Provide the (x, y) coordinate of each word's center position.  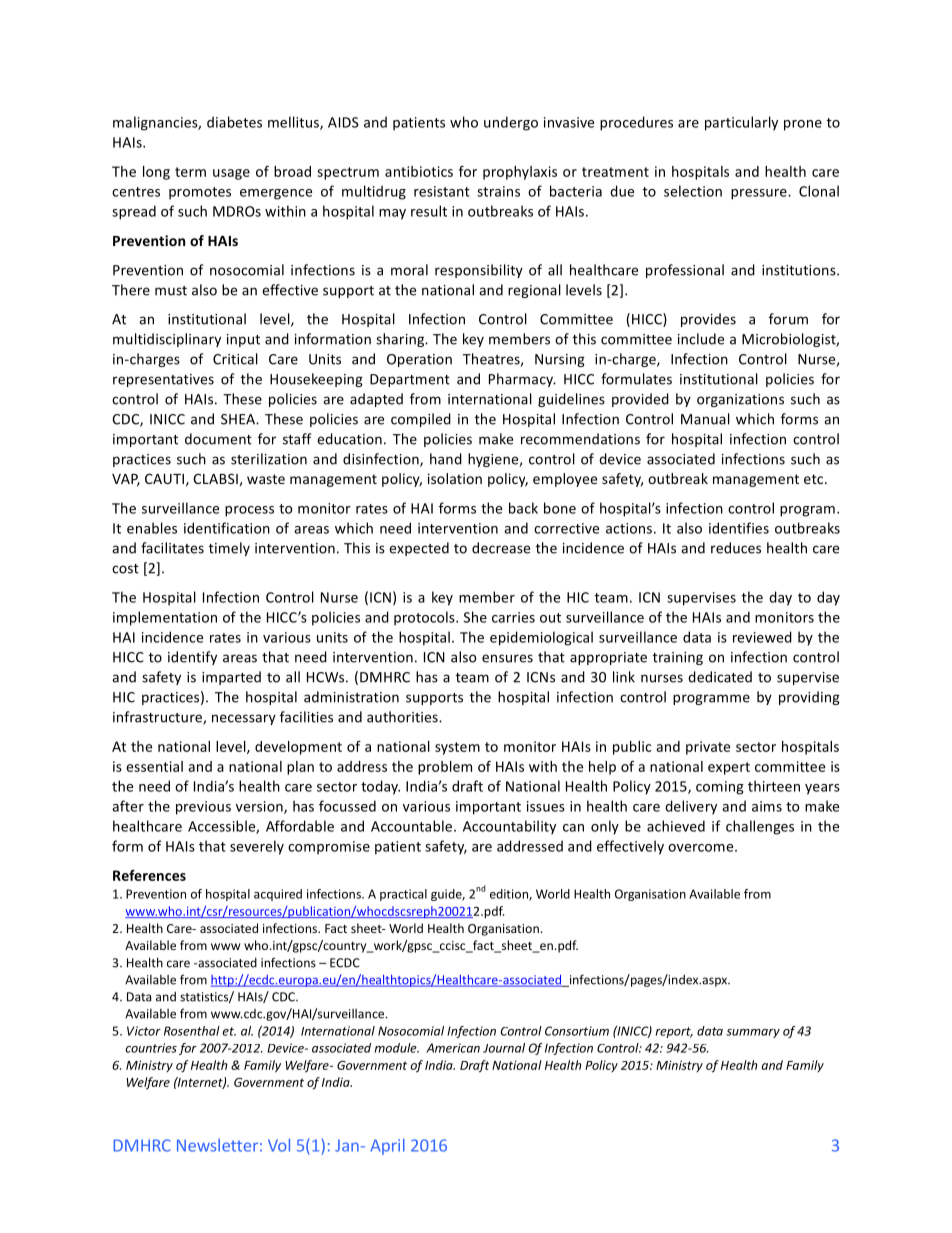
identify (192, 658)
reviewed (762, 637)
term (190, 172)
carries (513, 617)
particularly (741, 123)
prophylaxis (520, 173)
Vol (279, 1145)
